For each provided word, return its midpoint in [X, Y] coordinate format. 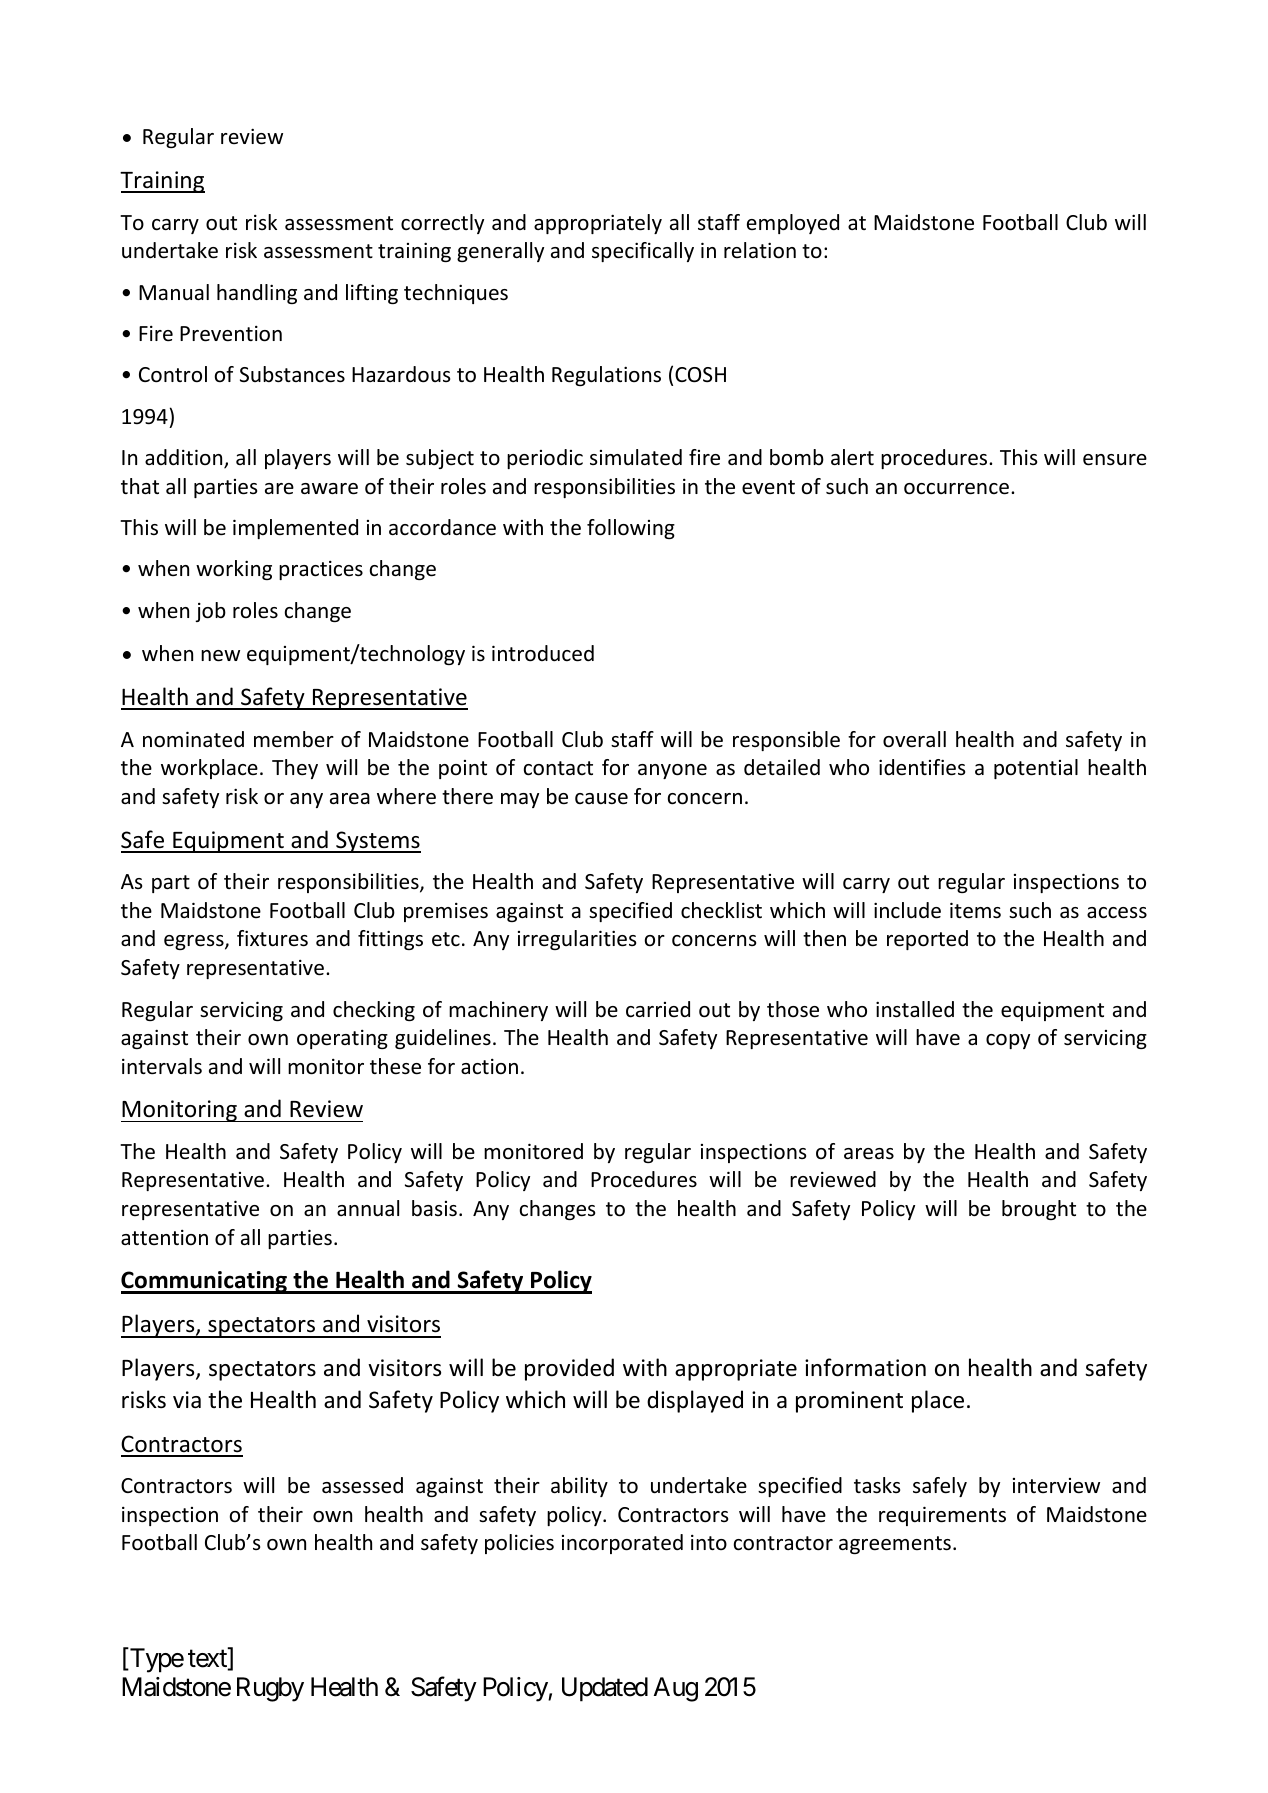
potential [1036, 769]
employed [793, 224]
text [208, 1660]
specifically [643, 252]
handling [257, 294]
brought [1039, 1210]
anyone [672, 771]
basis [434, 1208]
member [294, 739]
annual [368, 1208]
